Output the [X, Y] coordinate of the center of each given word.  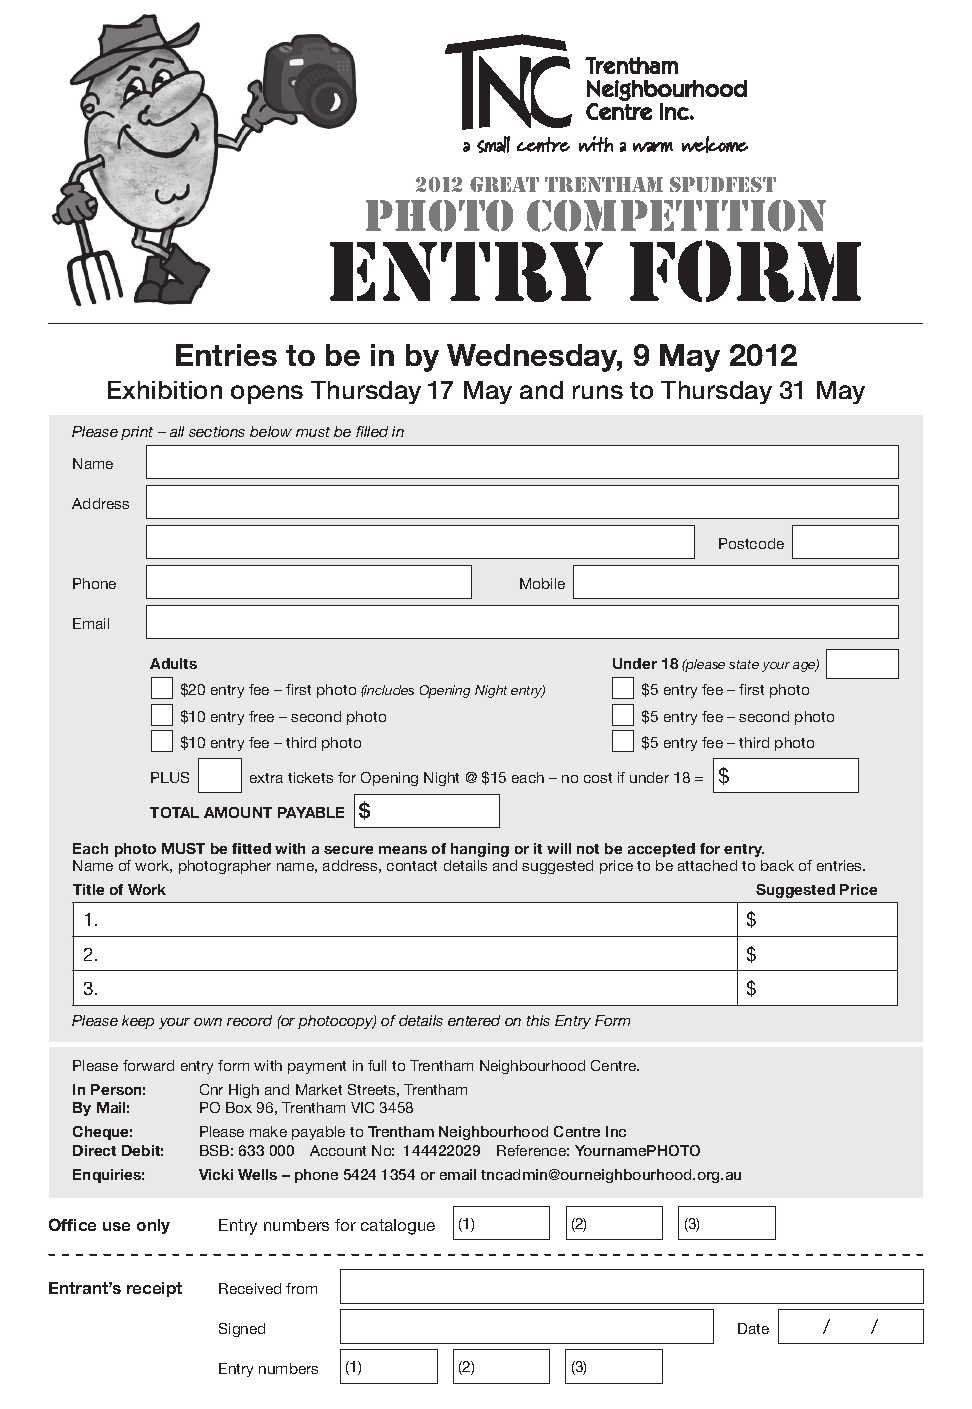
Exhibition [165, 390]
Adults [173, 663]
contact [412, 866]
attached [707, 865]
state [744, 664]
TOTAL [174, 812]
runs [598, 392]
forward [148, 1065]
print [137, 433]
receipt [154, 1289]
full [377, 1065]
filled [372, 431]
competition [676, 216]
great [504, 184]
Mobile [542, 583]
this [538, 1020]
